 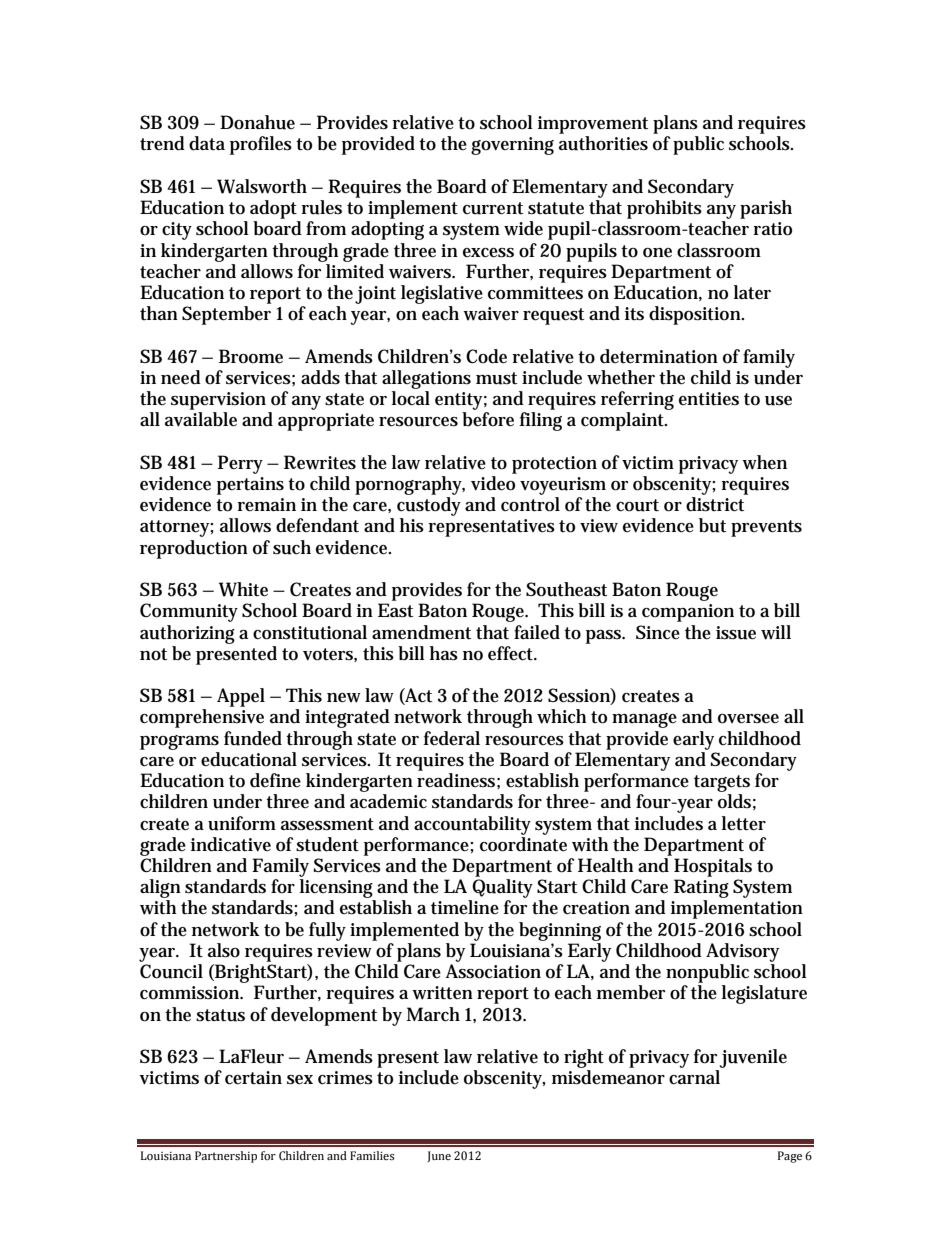 I want to click on data, so click(x=207, y=143).
